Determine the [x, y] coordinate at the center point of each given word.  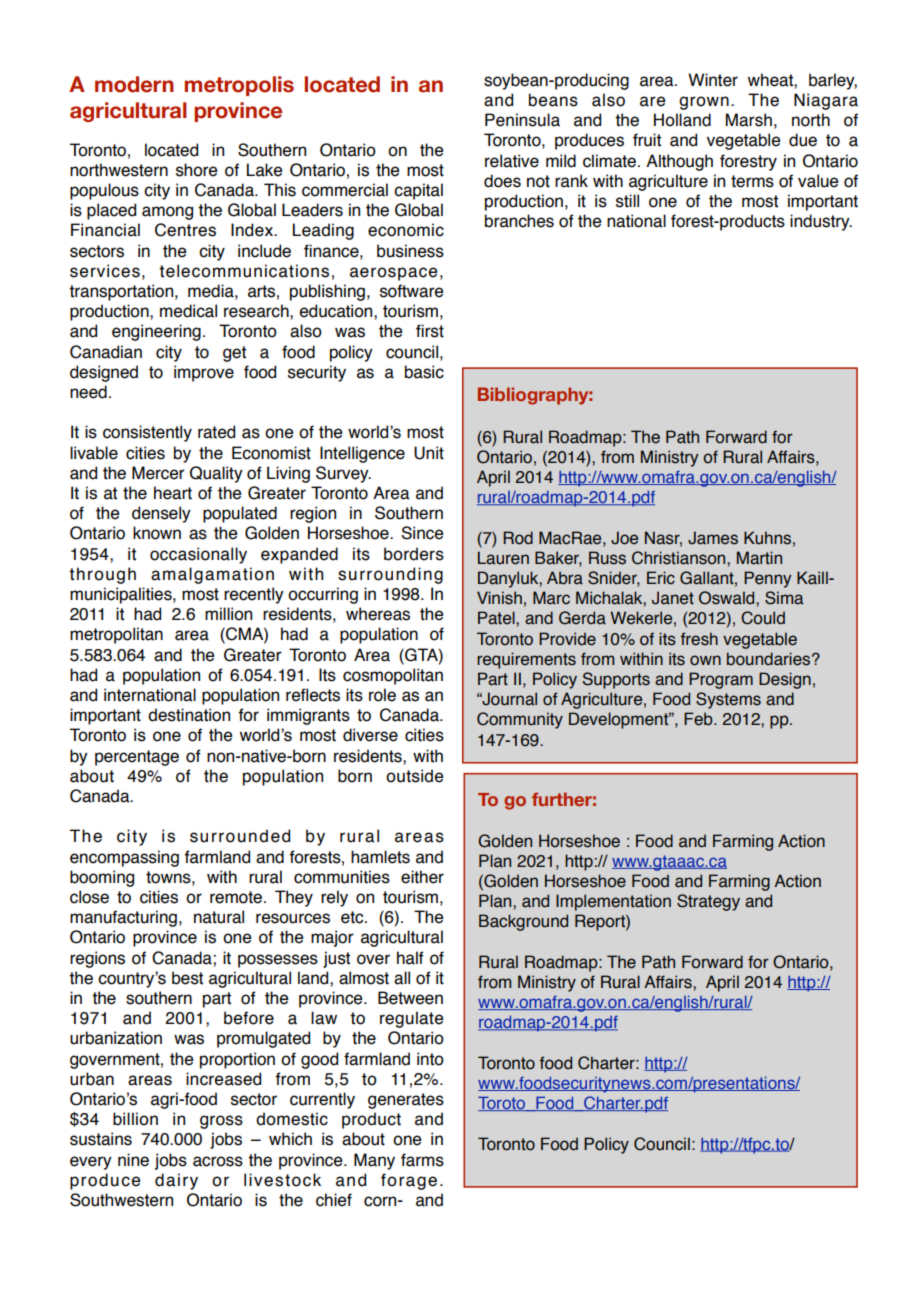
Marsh [749, 120]
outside [414, 776]
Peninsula [522, 120]
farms [422, 1160]
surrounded [240, 836]
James [713, 538]
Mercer [158, 473]
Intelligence [362, 454]
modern [134, 84]
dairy [176, 1181]
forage [409, 1181]
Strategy [708, 902]
